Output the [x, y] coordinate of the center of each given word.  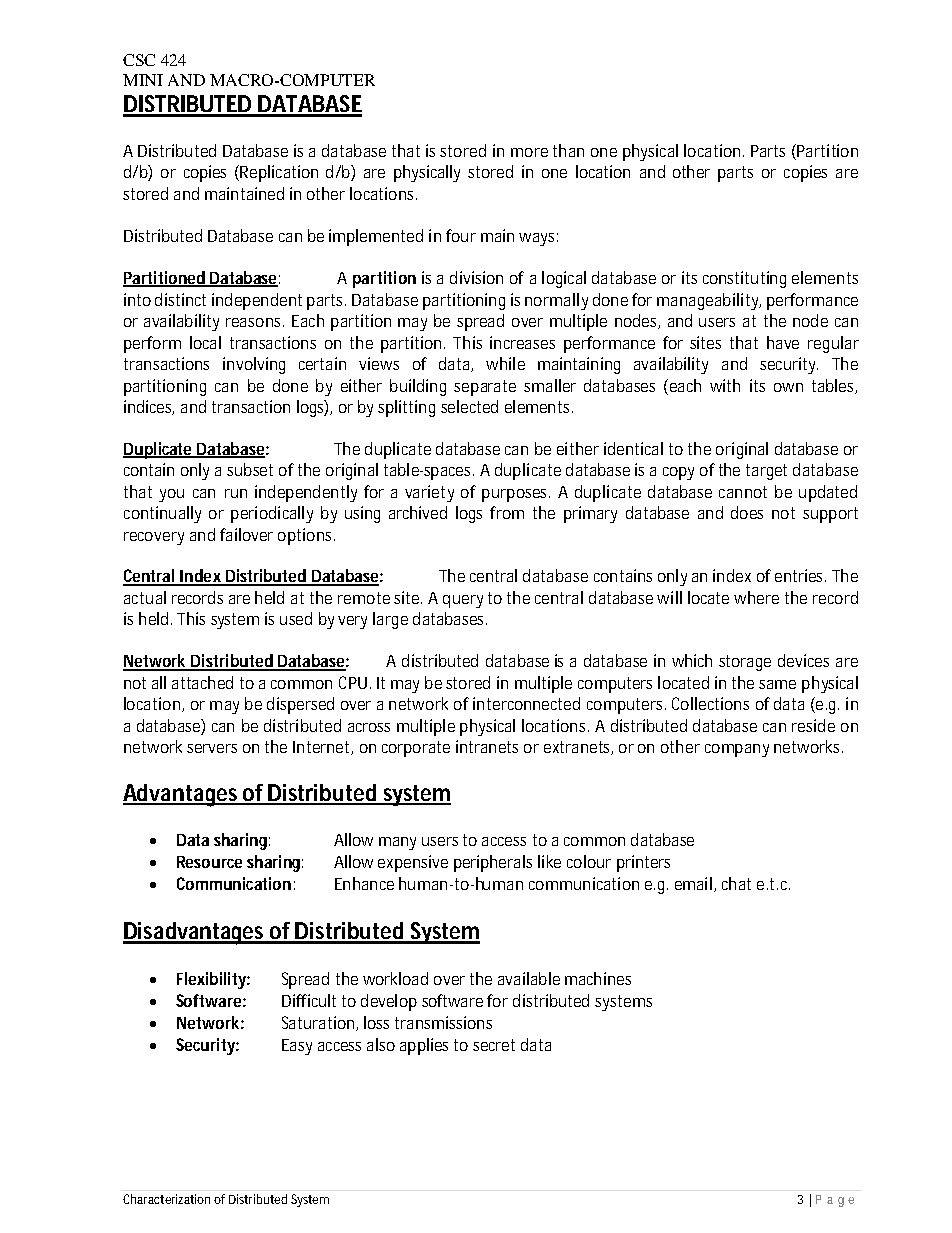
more [529, 152]
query [463, 601]
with [725, 385]
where [756, 597]
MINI [143, 80]
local [205, 342]
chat [736, 883]
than [568, 150]
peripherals [493, 863]
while [505, 363]
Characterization [166, 1199]
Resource [209, 862]
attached [202, 682]
